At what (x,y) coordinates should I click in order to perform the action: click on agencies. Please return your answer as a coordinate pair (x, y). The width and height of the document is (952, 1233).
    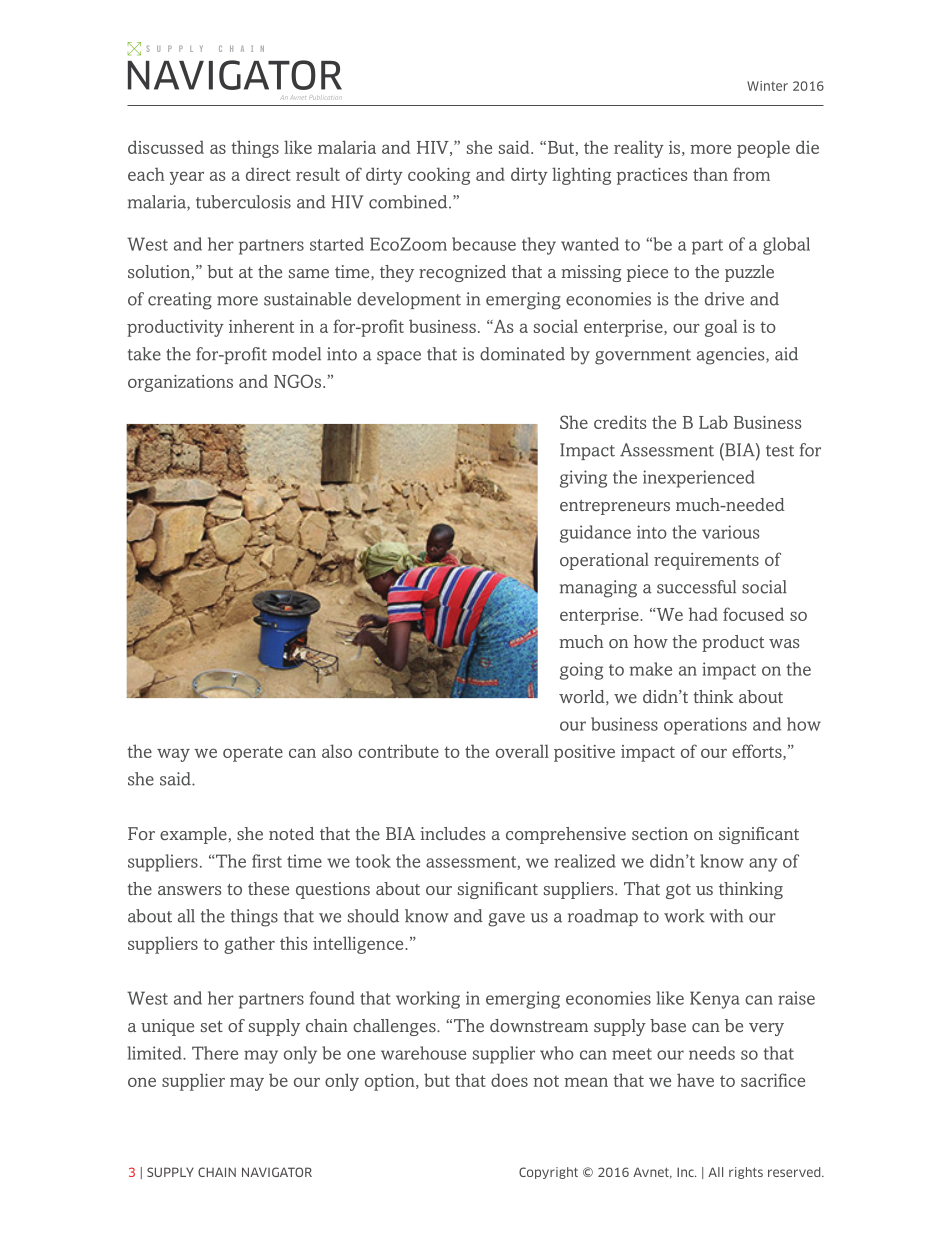
    Looking at the image, I should click on (732, 356).
